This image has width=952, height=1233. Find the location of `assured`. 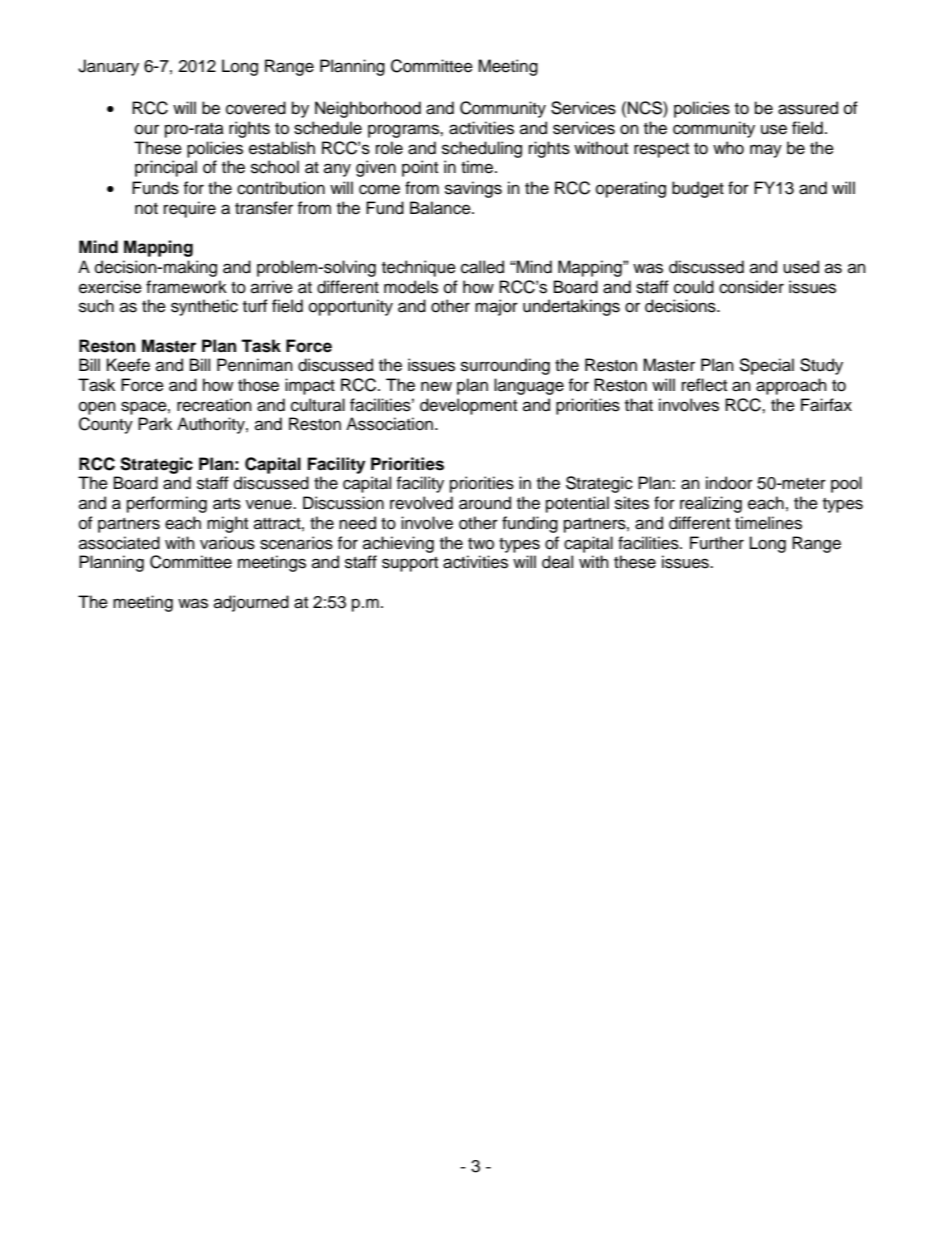

assured is located at coordinates (808, 108).
